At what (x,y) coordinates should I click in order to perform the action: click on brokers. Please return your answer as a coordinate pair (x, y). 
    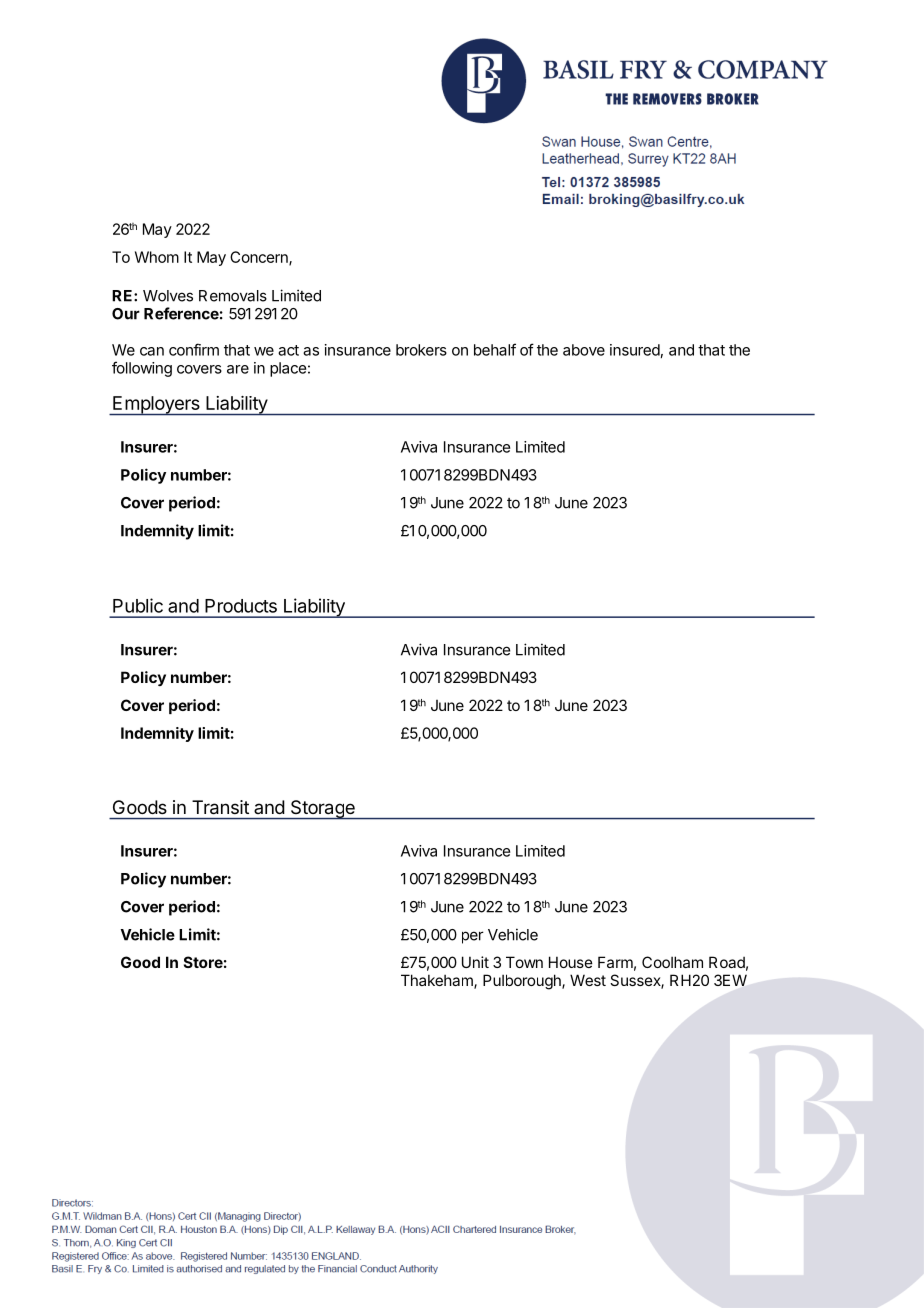
    Looking at the image, I should click on (421, 350).
